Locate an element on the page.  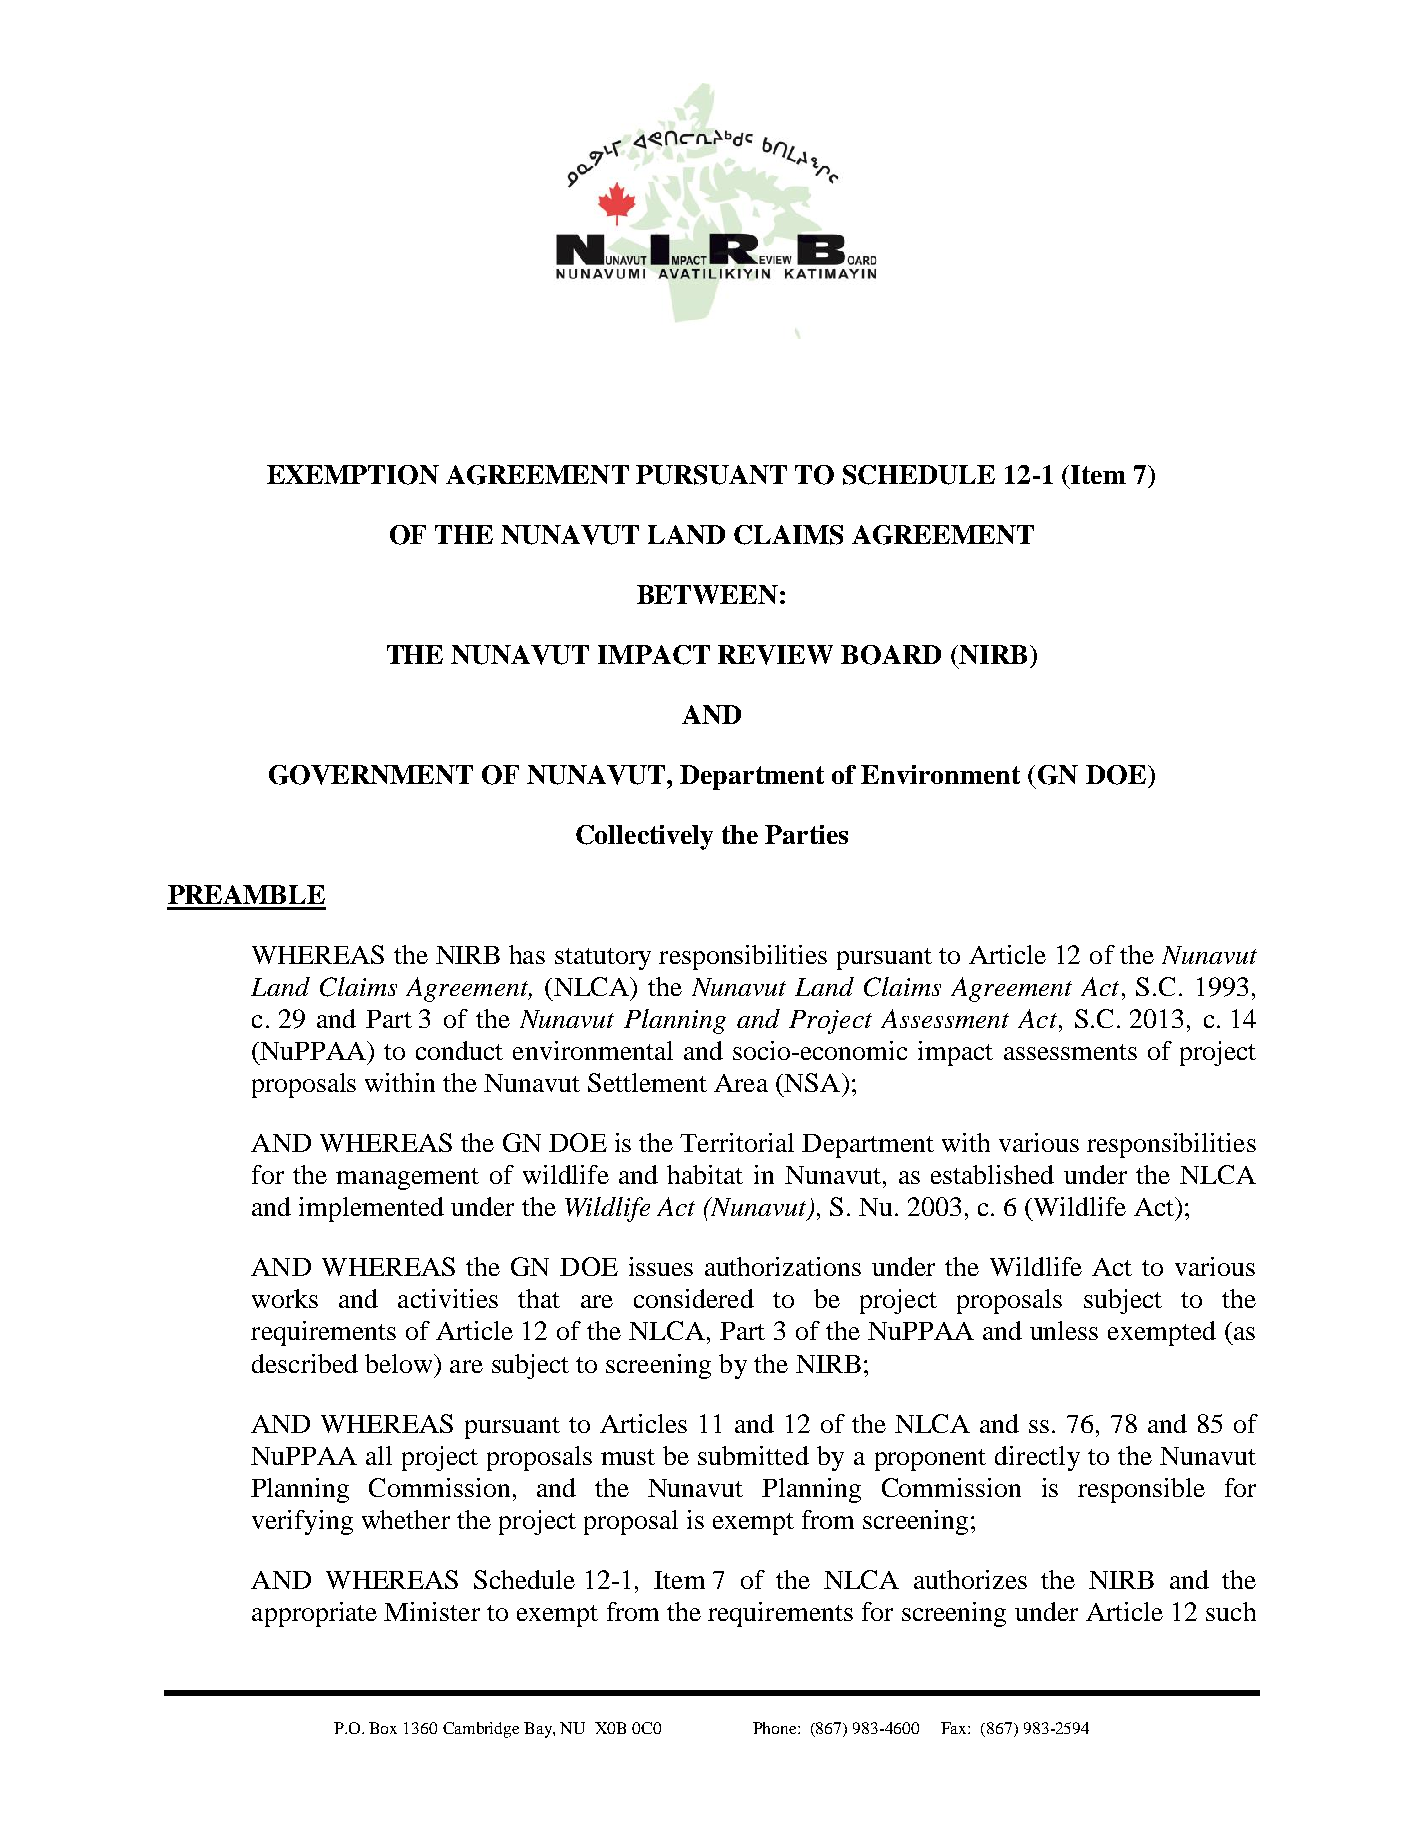
established is located at coordinates (992, 1174).
